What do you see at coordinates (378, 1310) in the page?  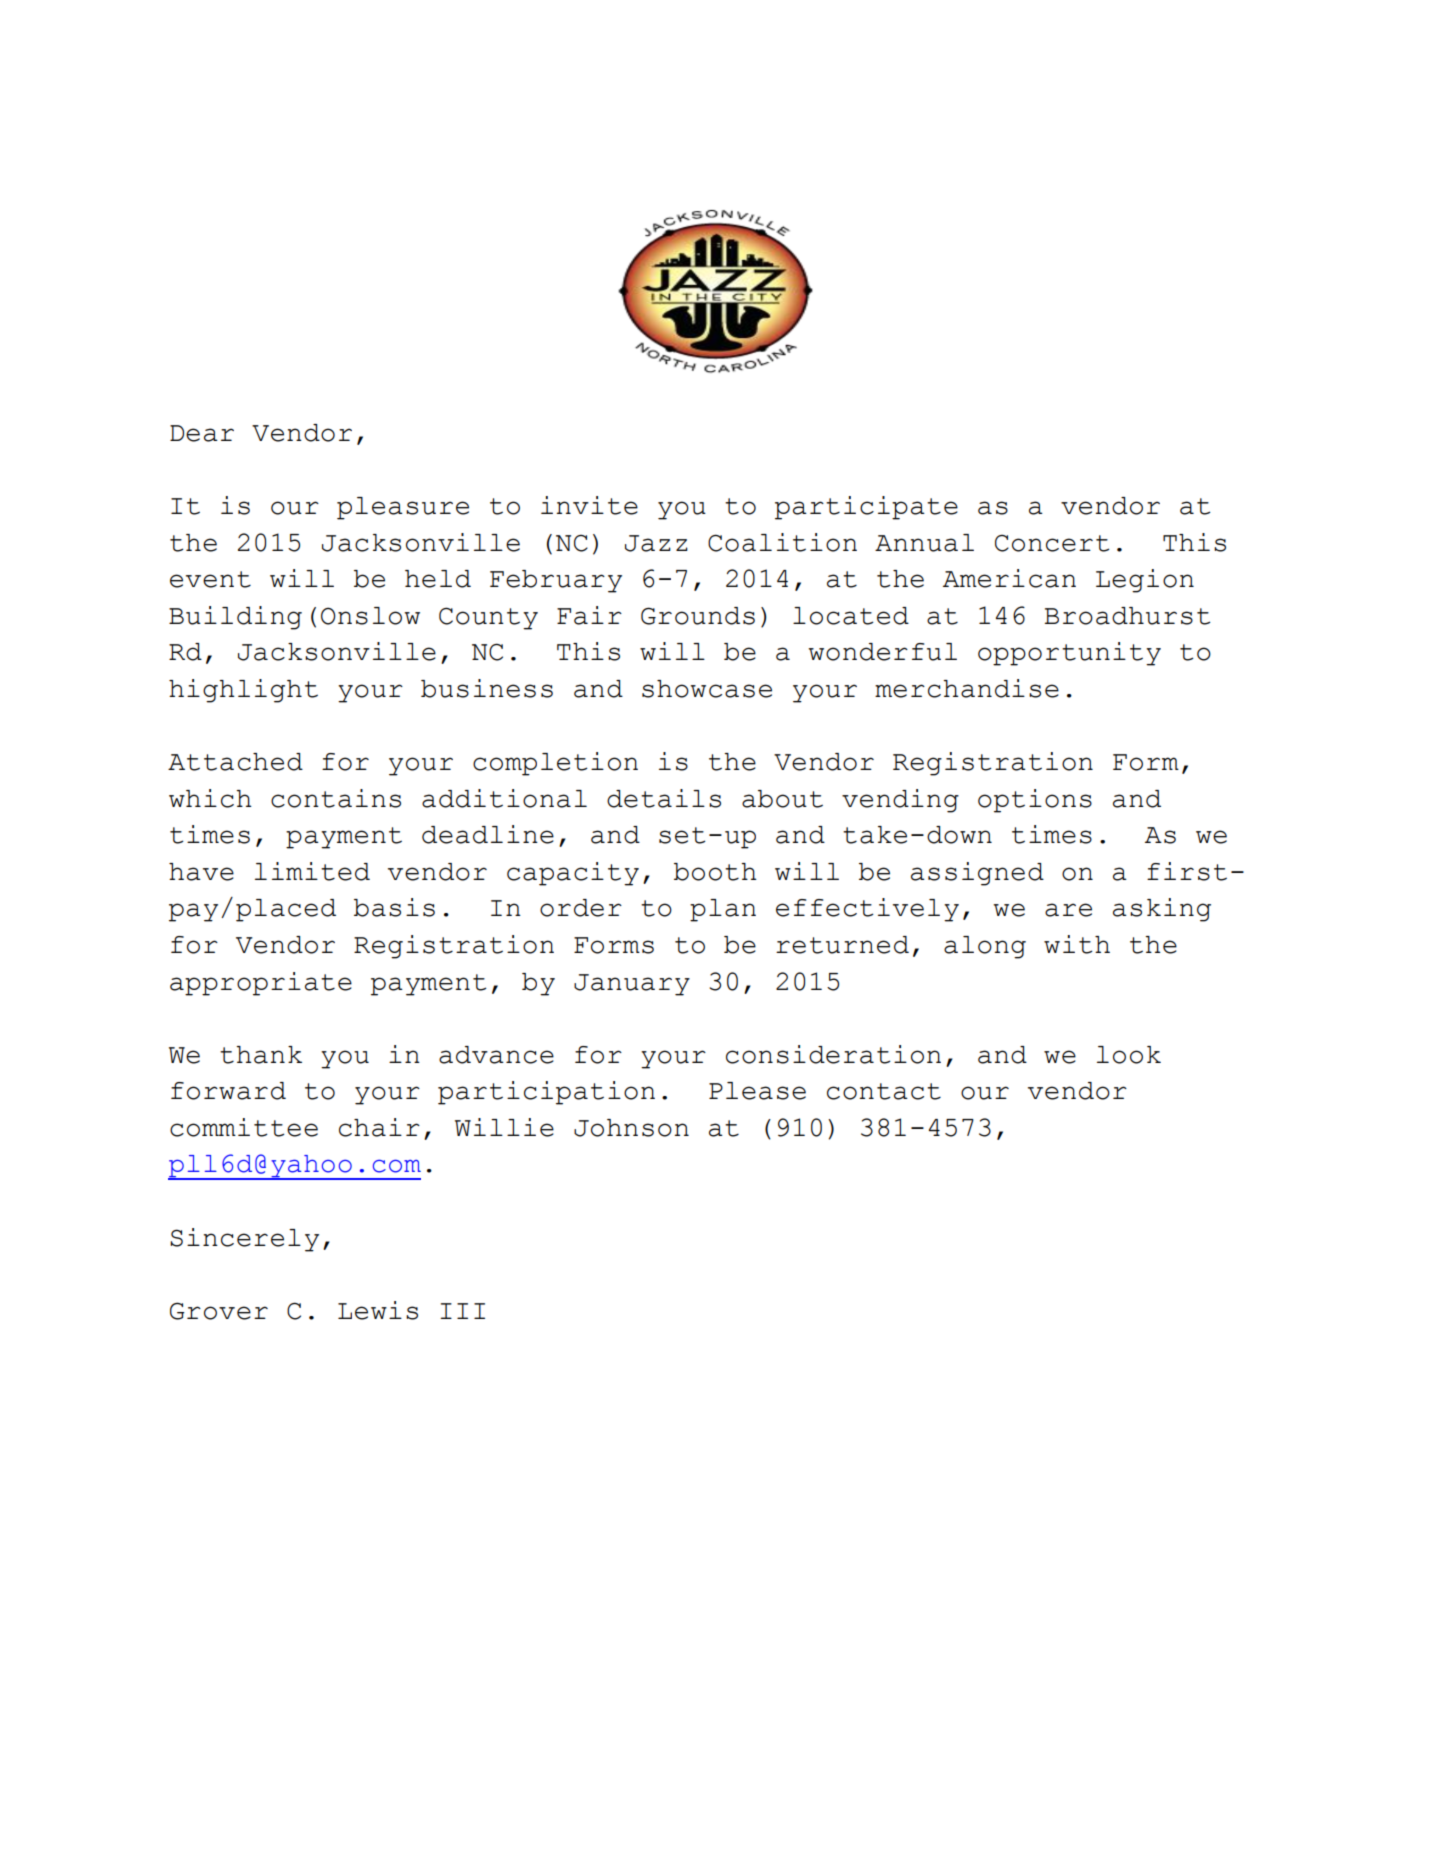 I see `Lewis` at bounding box center [378, 1310].
